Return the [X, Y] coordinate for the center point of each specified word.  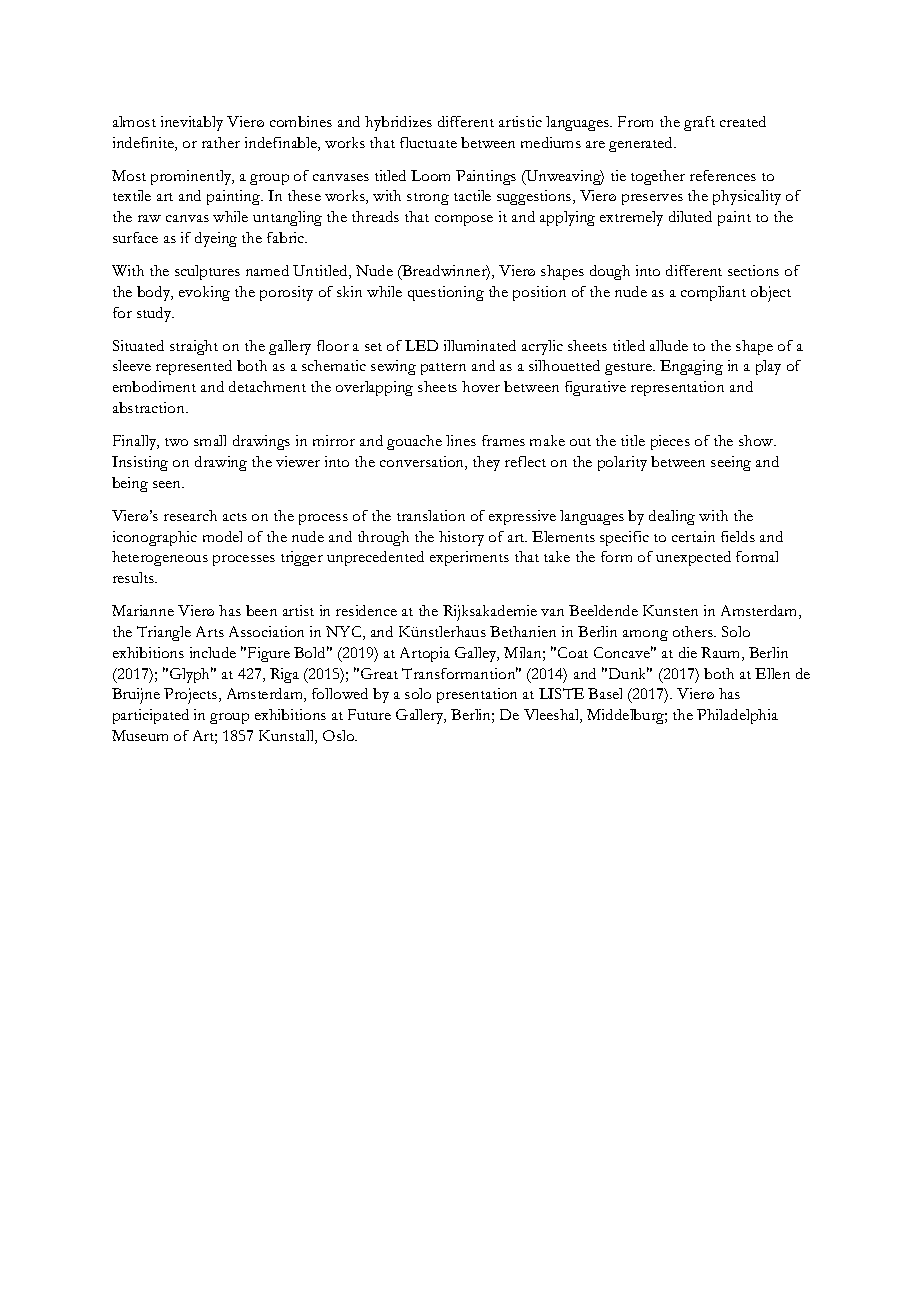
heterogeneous [160, 558]
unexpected [693, 558]
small [210, 440]
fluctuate [428, 142]
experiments [469, 558]
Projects [192, 696]
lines [461, 440]
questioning [446, 293]
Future [369, 714]
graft [699, 123]
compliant [713, 293]
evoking [204, 293]
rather [221, 142]
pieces [670, 442]
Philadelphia [737, 716]
